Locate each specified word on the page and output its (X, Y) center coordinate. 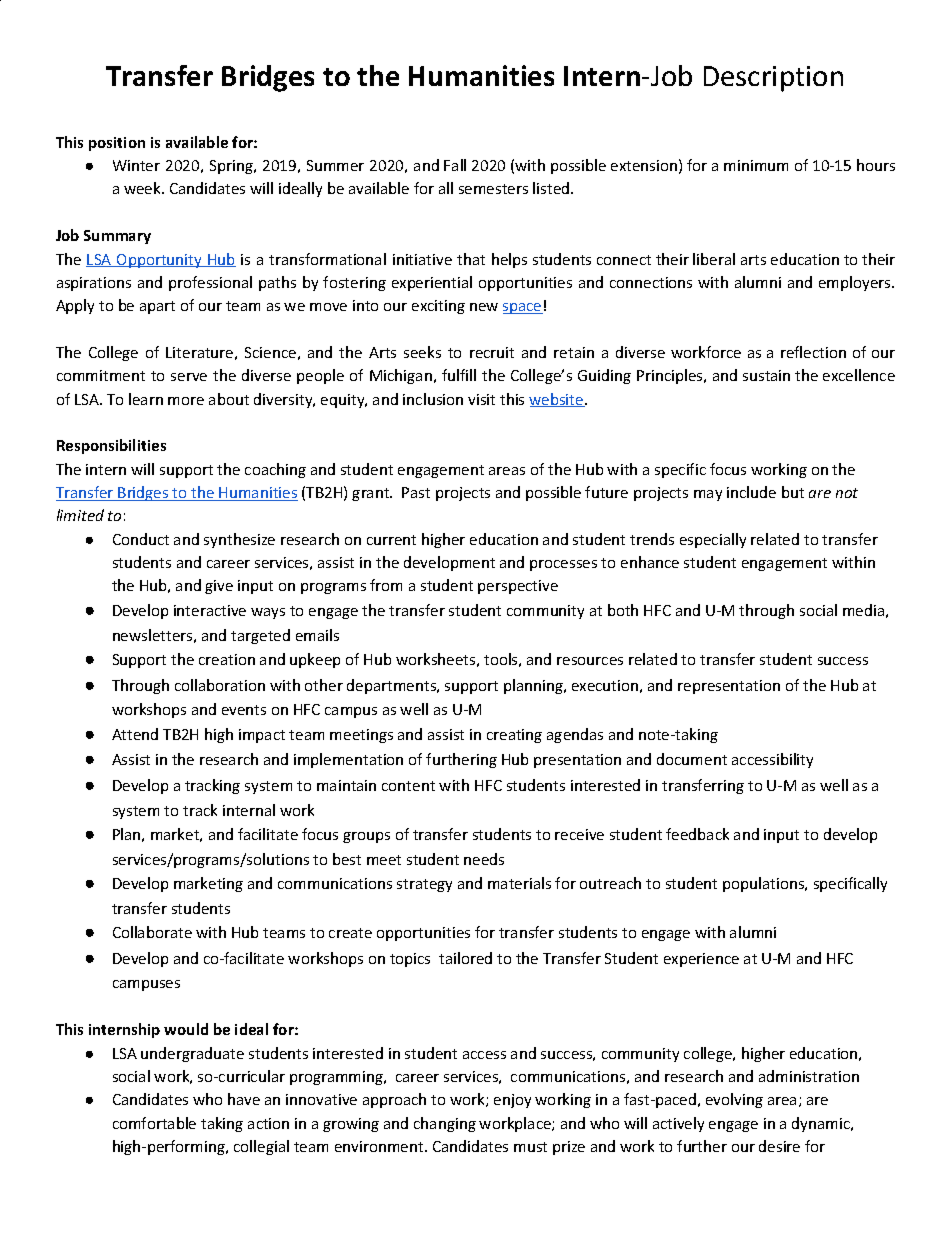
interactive (210, 610)
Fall (455, 165)
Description (773, 79)
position (117, 144)
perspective (518, 587)
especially (713, 540)
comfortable (154, 1123)
